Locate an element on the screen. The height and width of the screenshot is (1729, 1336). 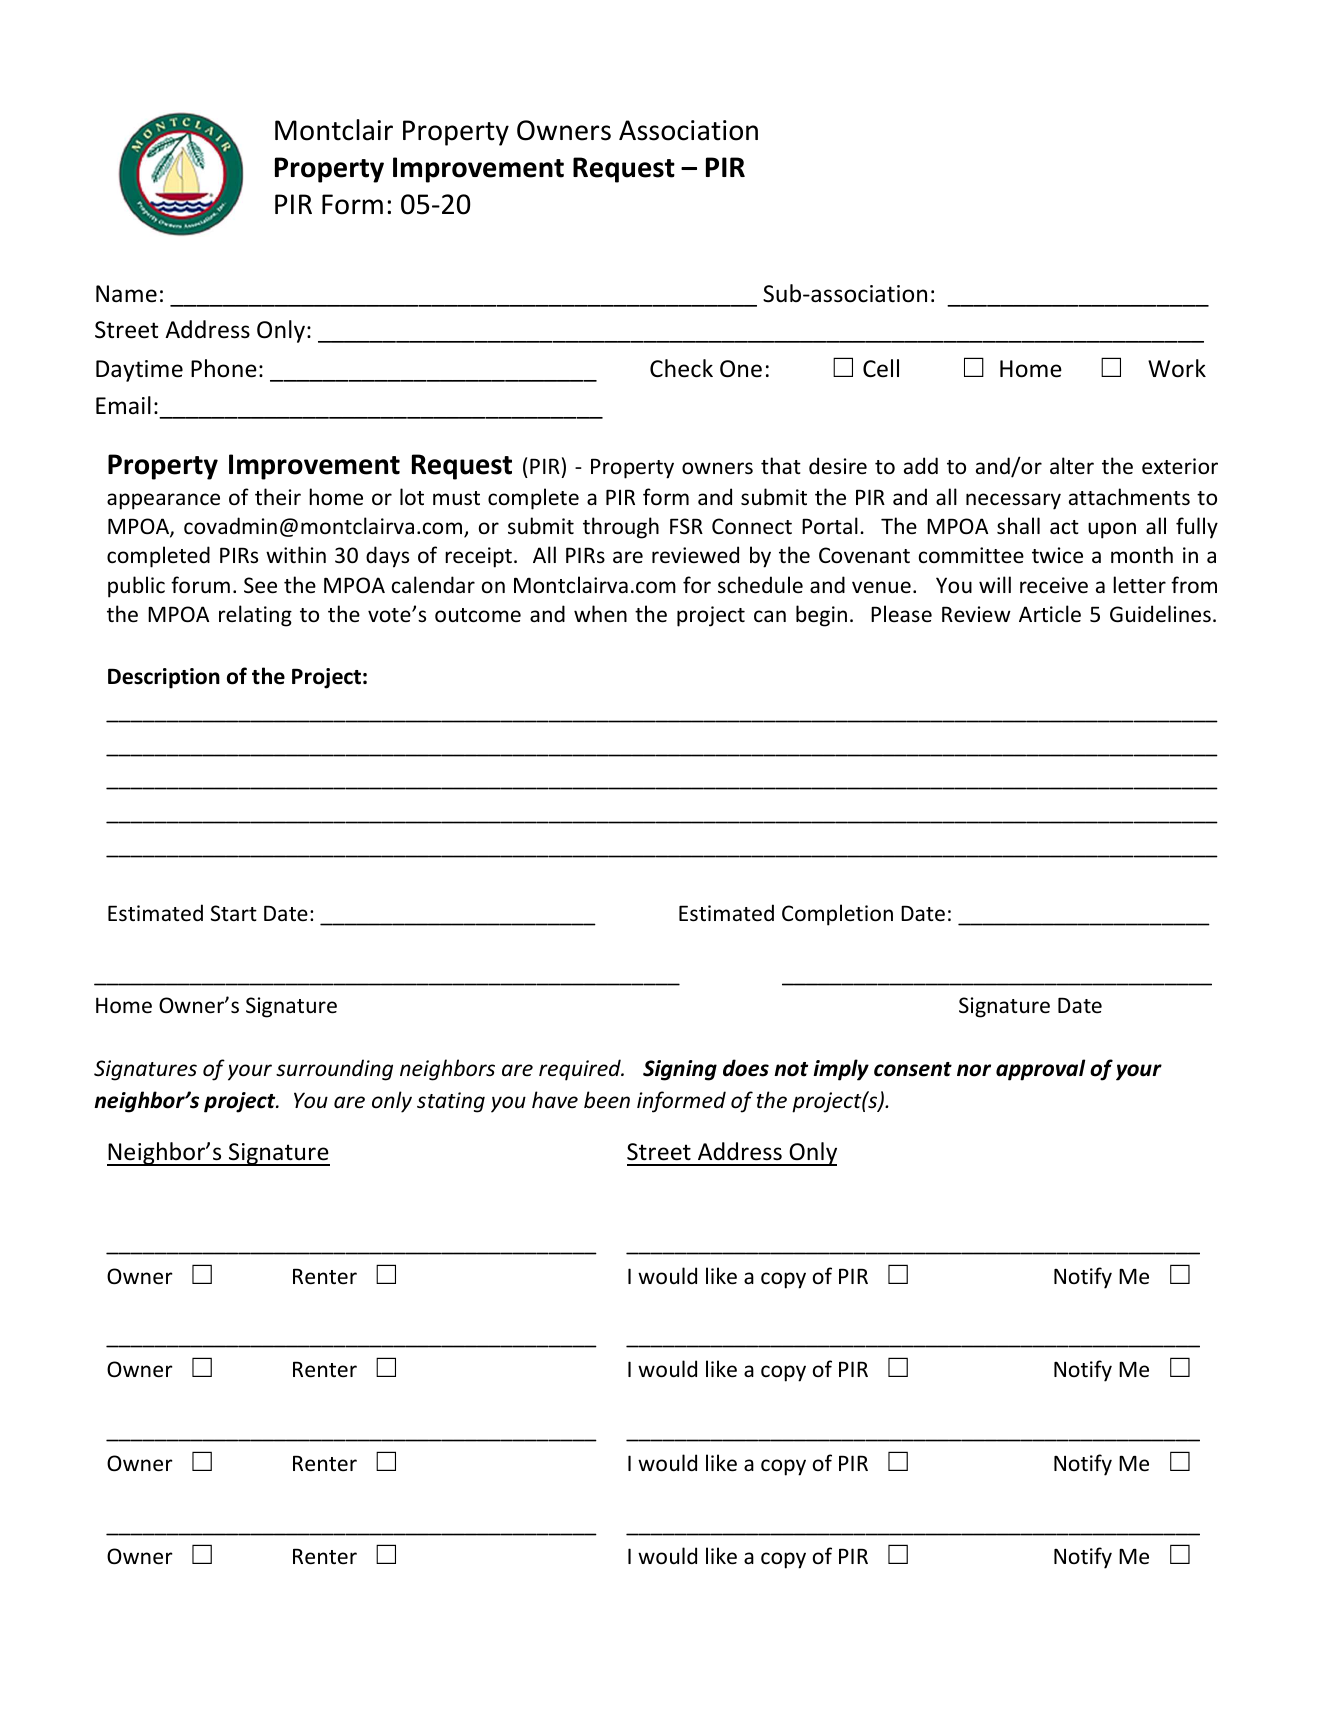
Check is located at coordinates (681, 368).
